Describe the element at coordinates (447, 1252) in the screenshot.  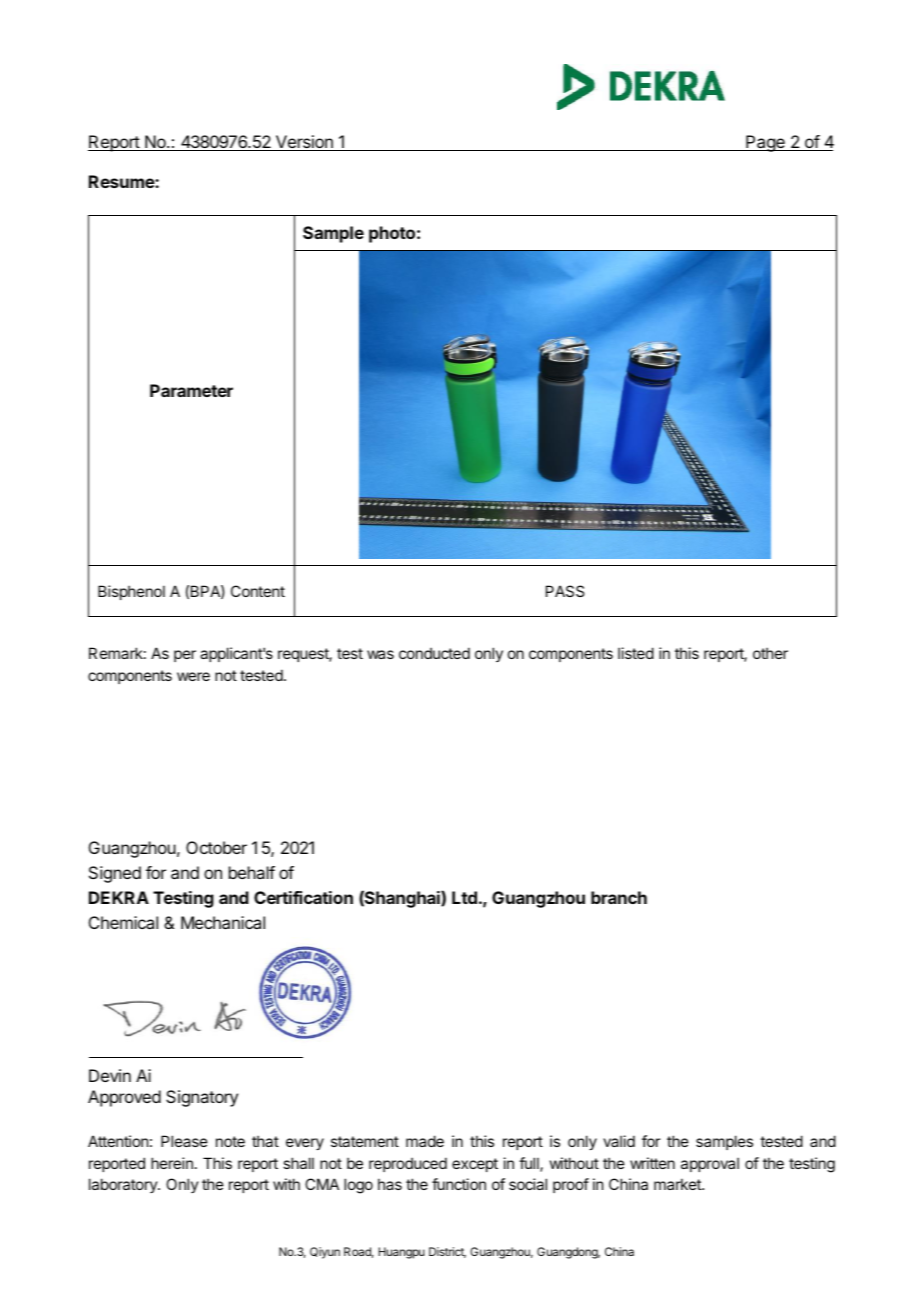
I see `District` at that location.
